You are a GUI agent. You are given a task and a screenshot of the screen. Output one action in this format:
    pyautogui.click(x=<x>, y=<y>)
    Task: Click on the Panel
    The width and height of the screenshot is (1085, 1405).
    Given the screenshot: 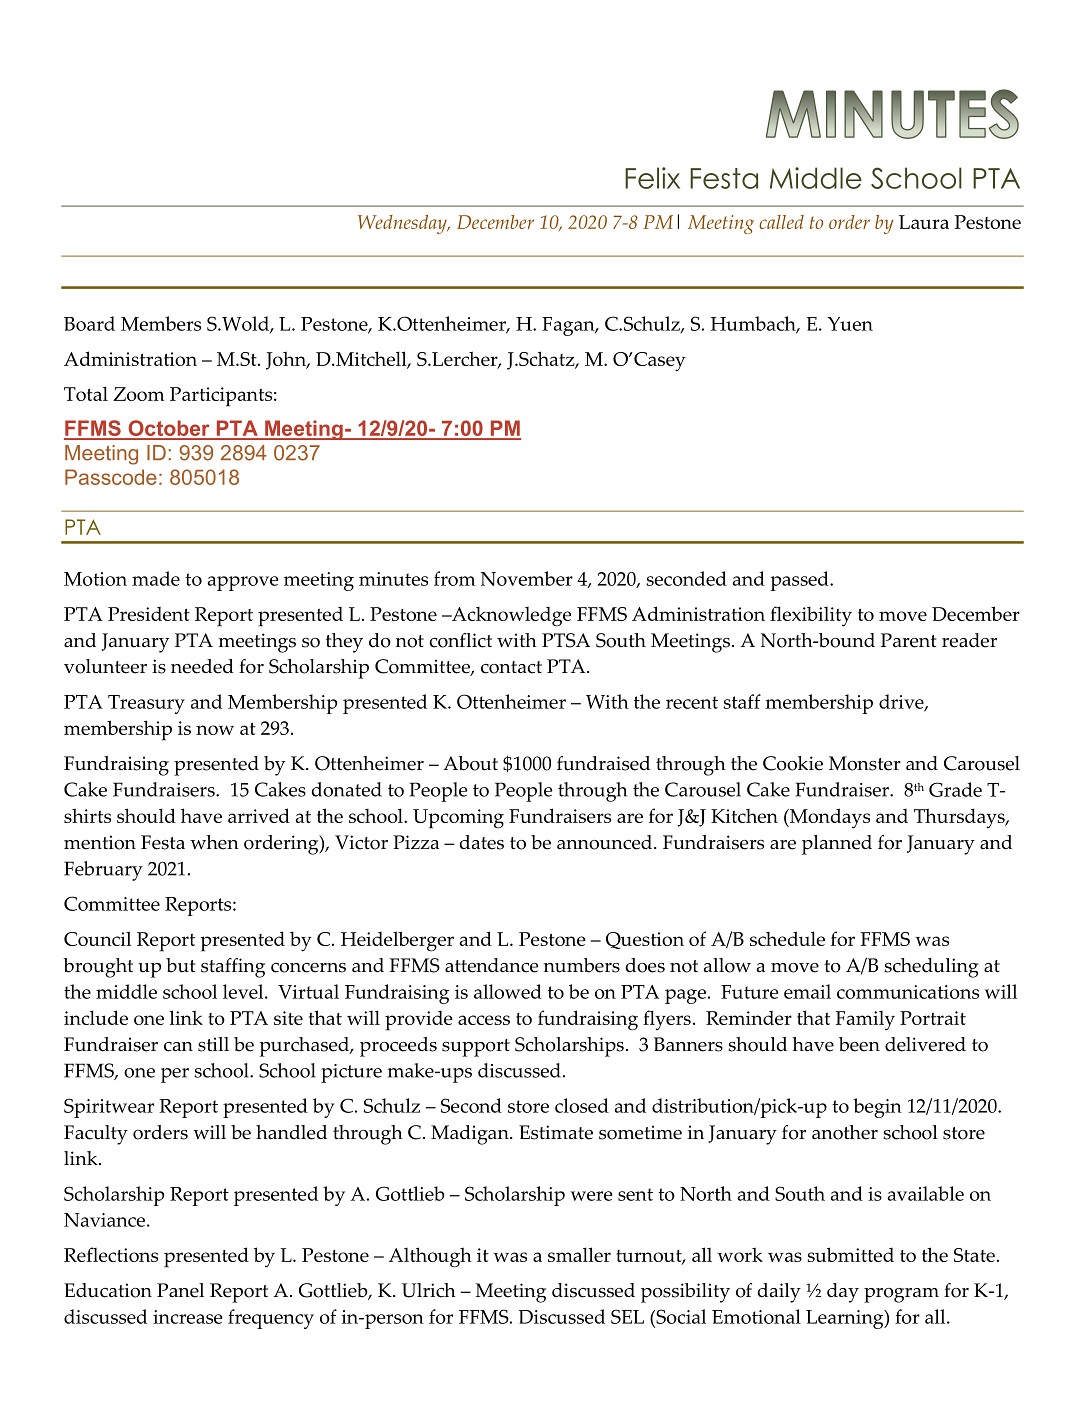 What is the action you would take?
    pyautogui.click(x=180, y=1290)
